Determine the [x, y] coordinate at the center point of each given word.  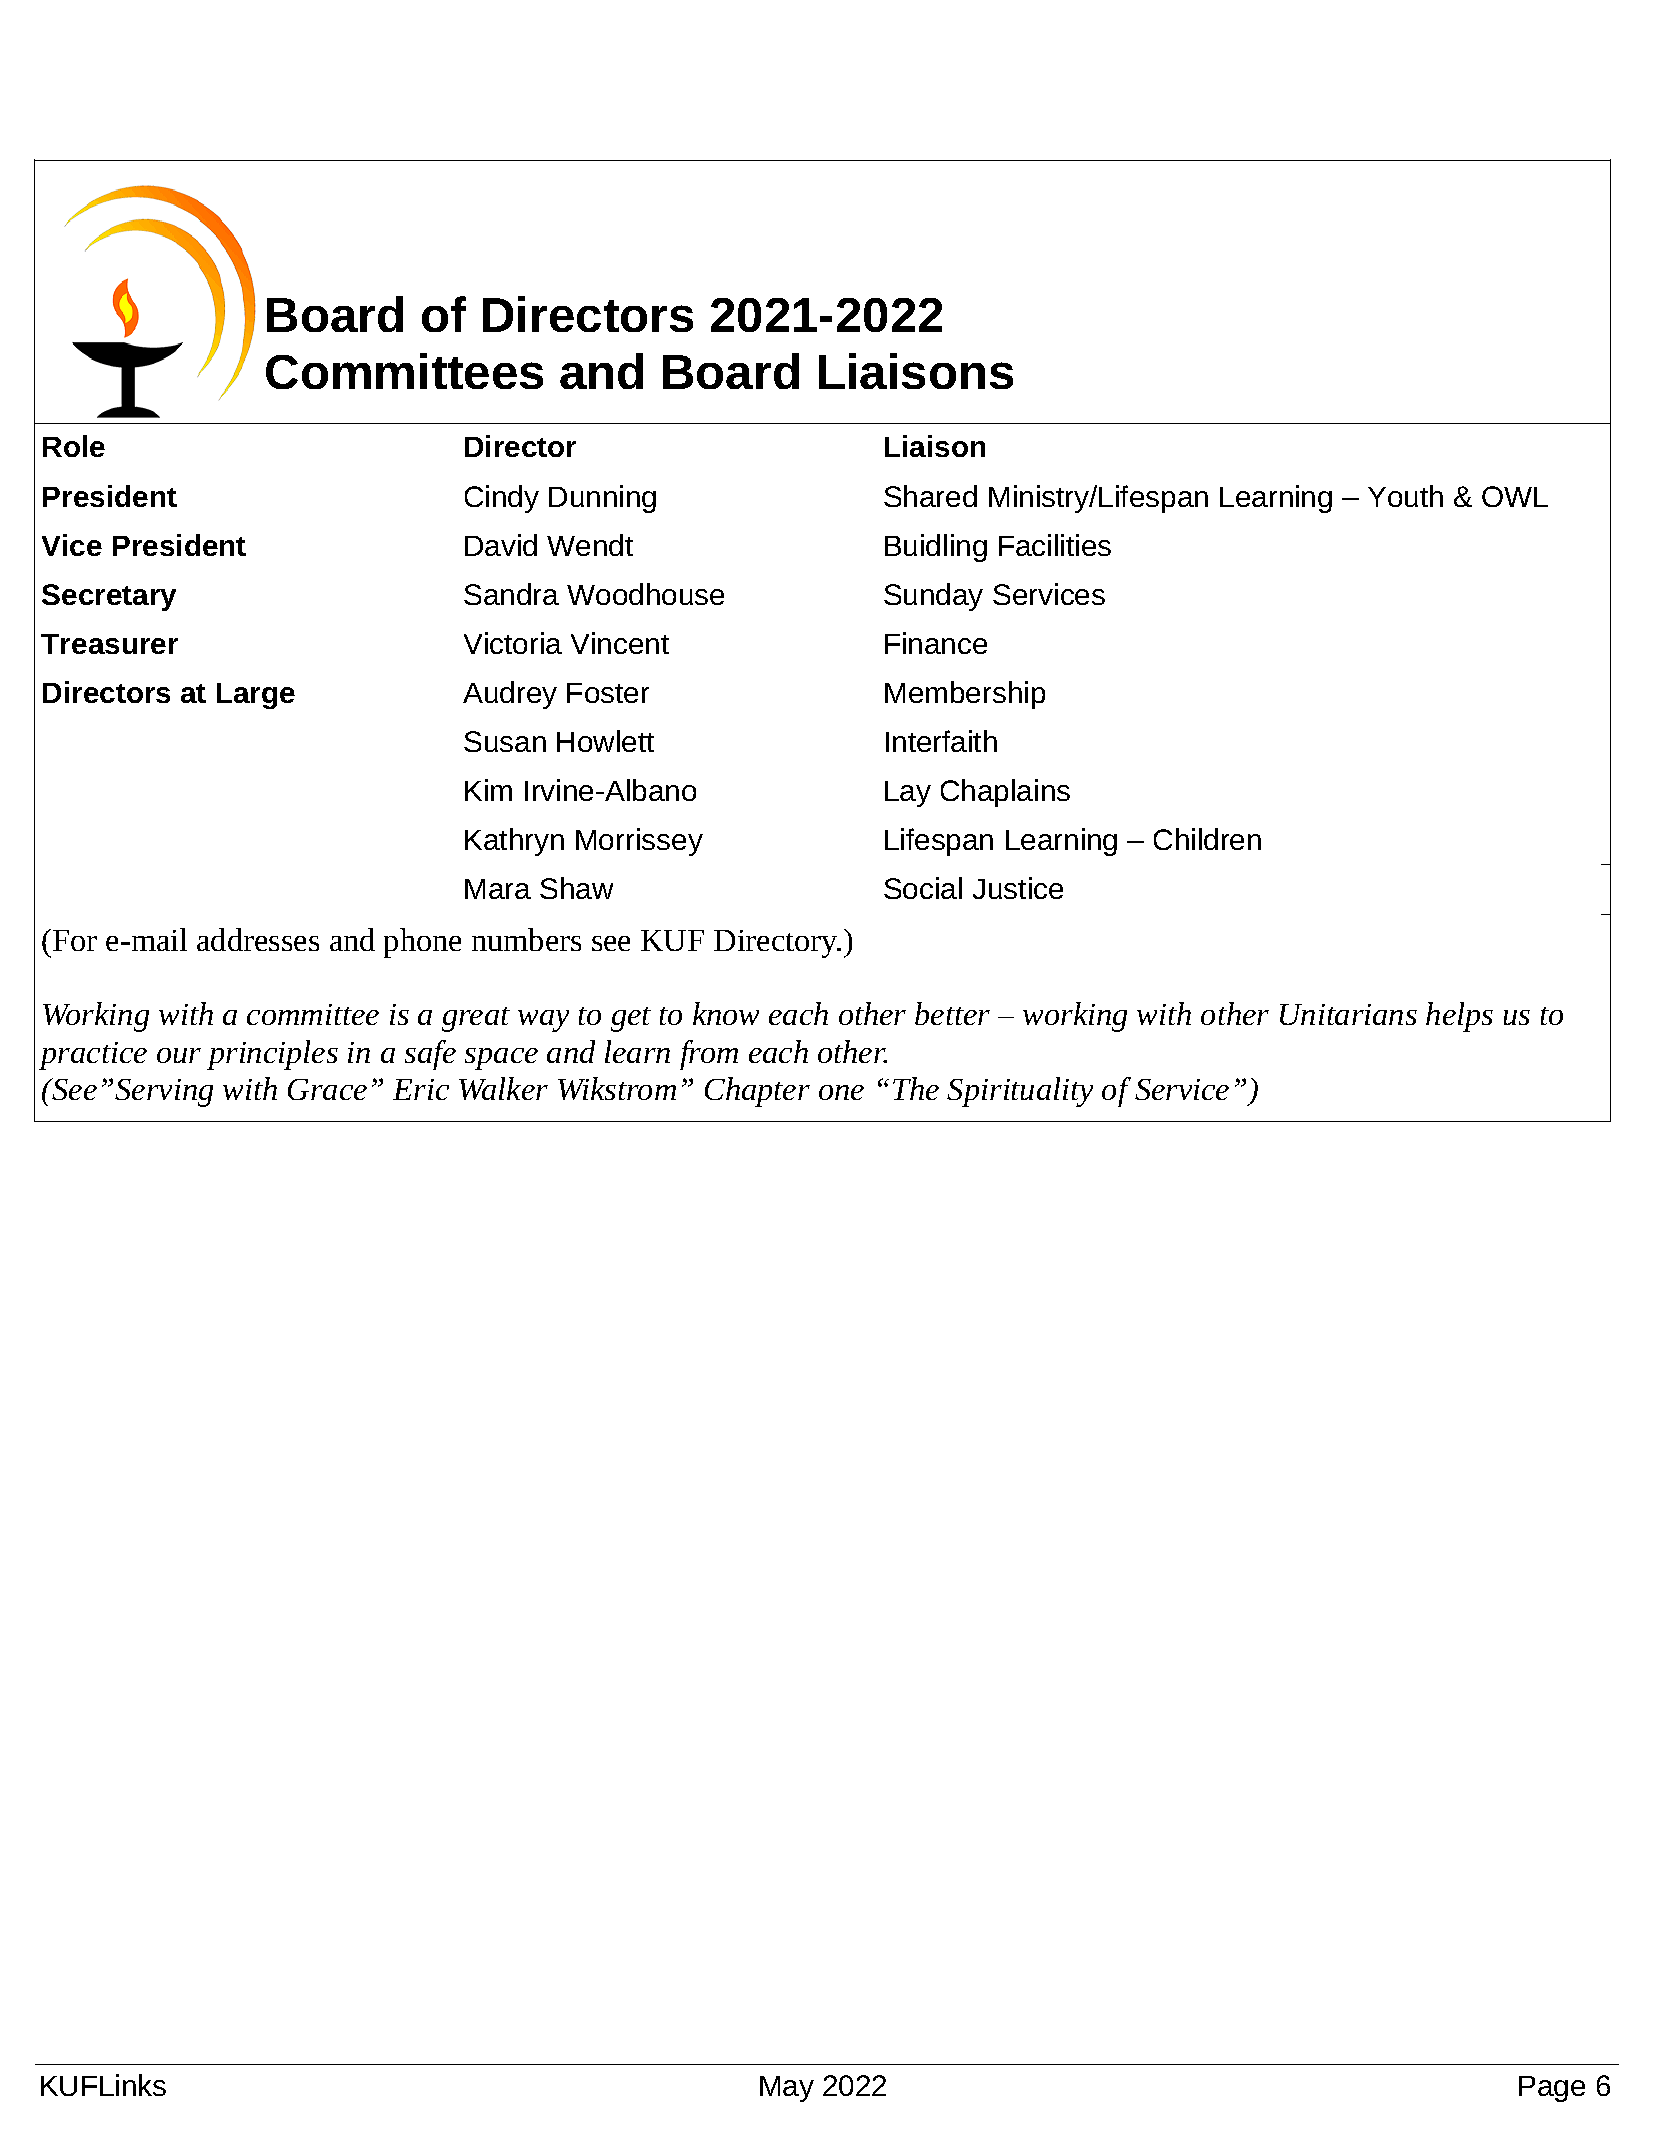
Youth [1405, 496]
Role [74, 446]
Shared [930, 496]
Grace [327, 1089]
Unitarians [1348, 1014]
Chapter [757, 1092]
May [787, 2089]
